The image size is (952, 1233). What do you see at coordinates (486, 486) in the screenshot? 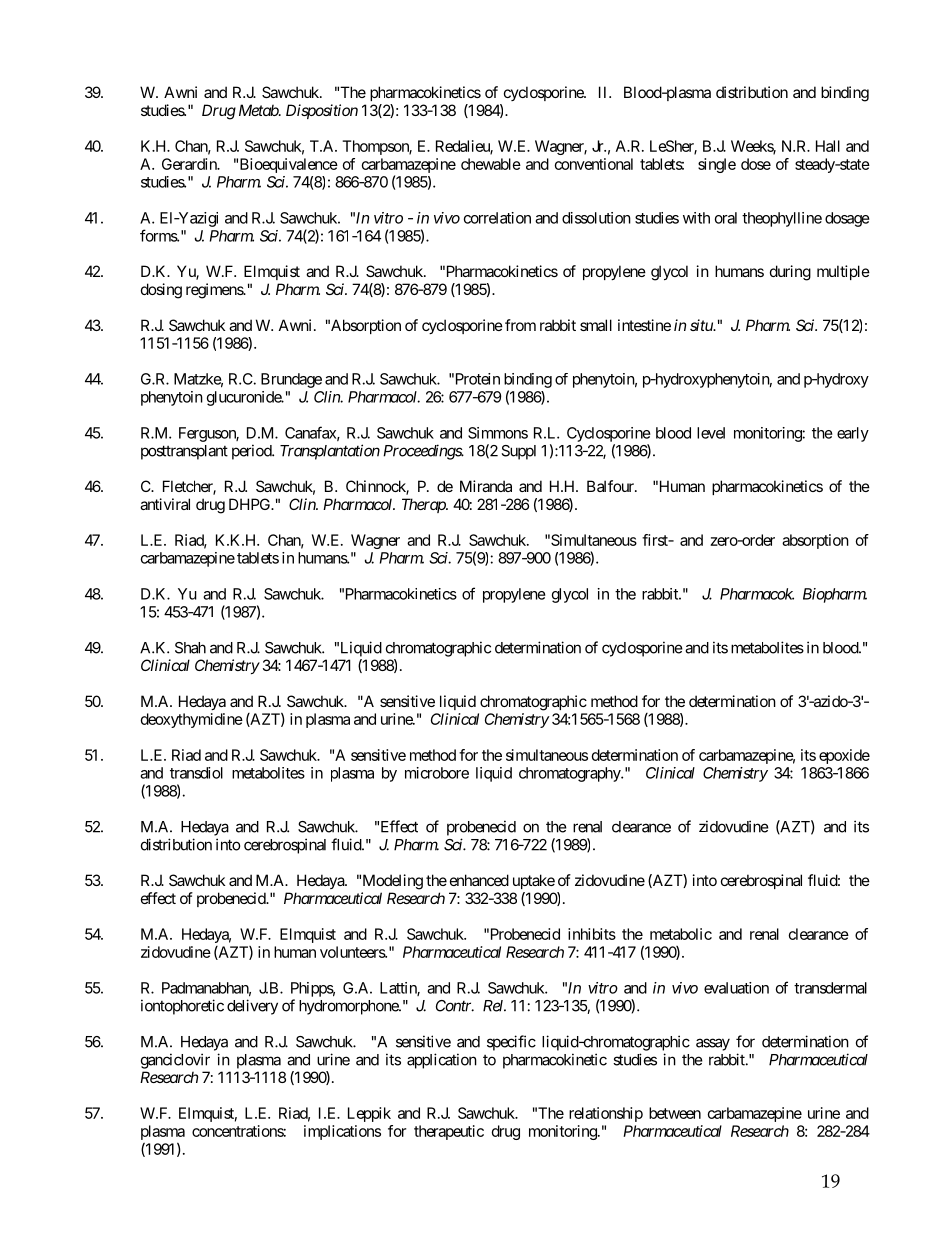
I see `Miranda` at bounding box center [486, 486].
